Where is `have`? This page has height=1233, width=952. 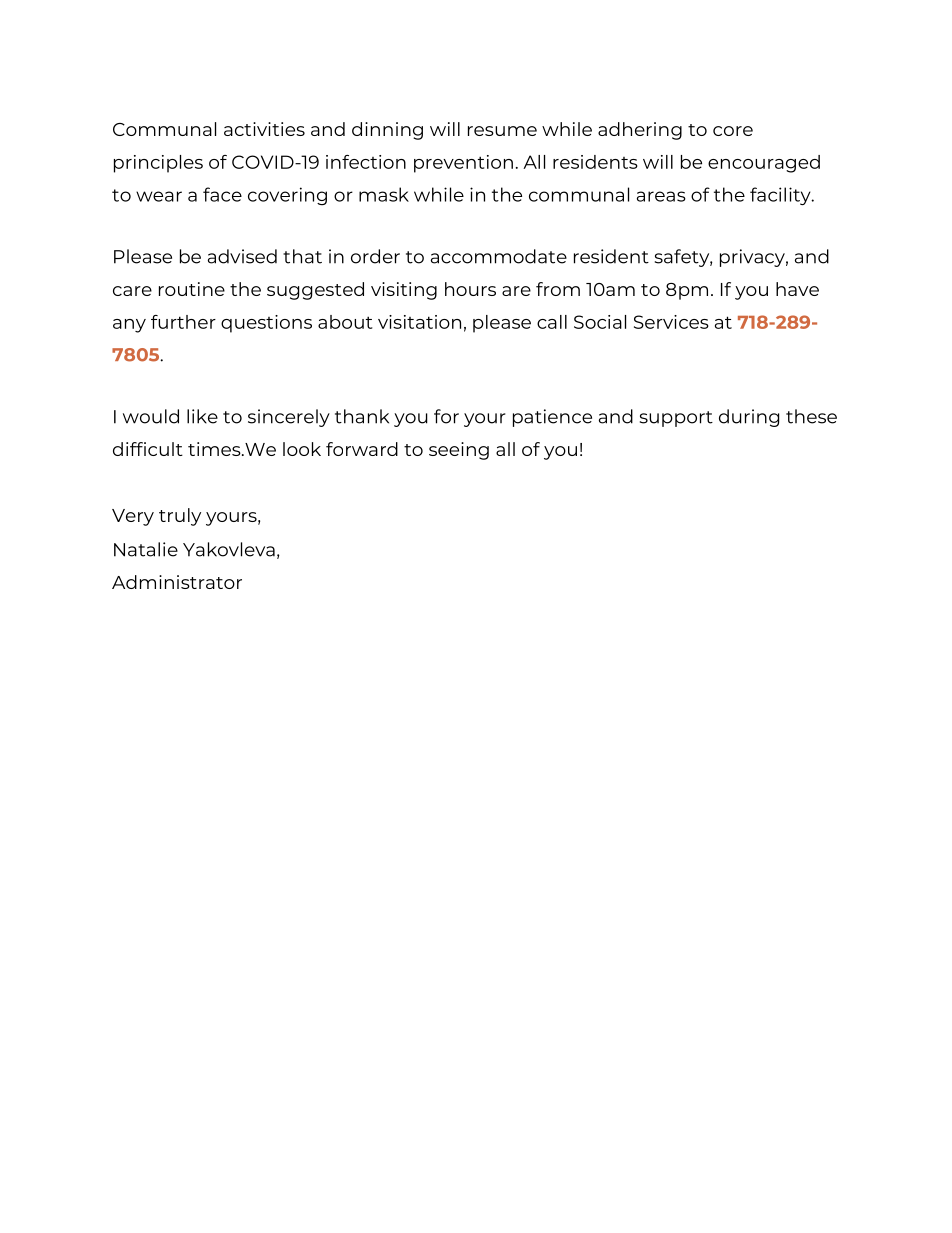
have is located at coordinates (797, 289).
